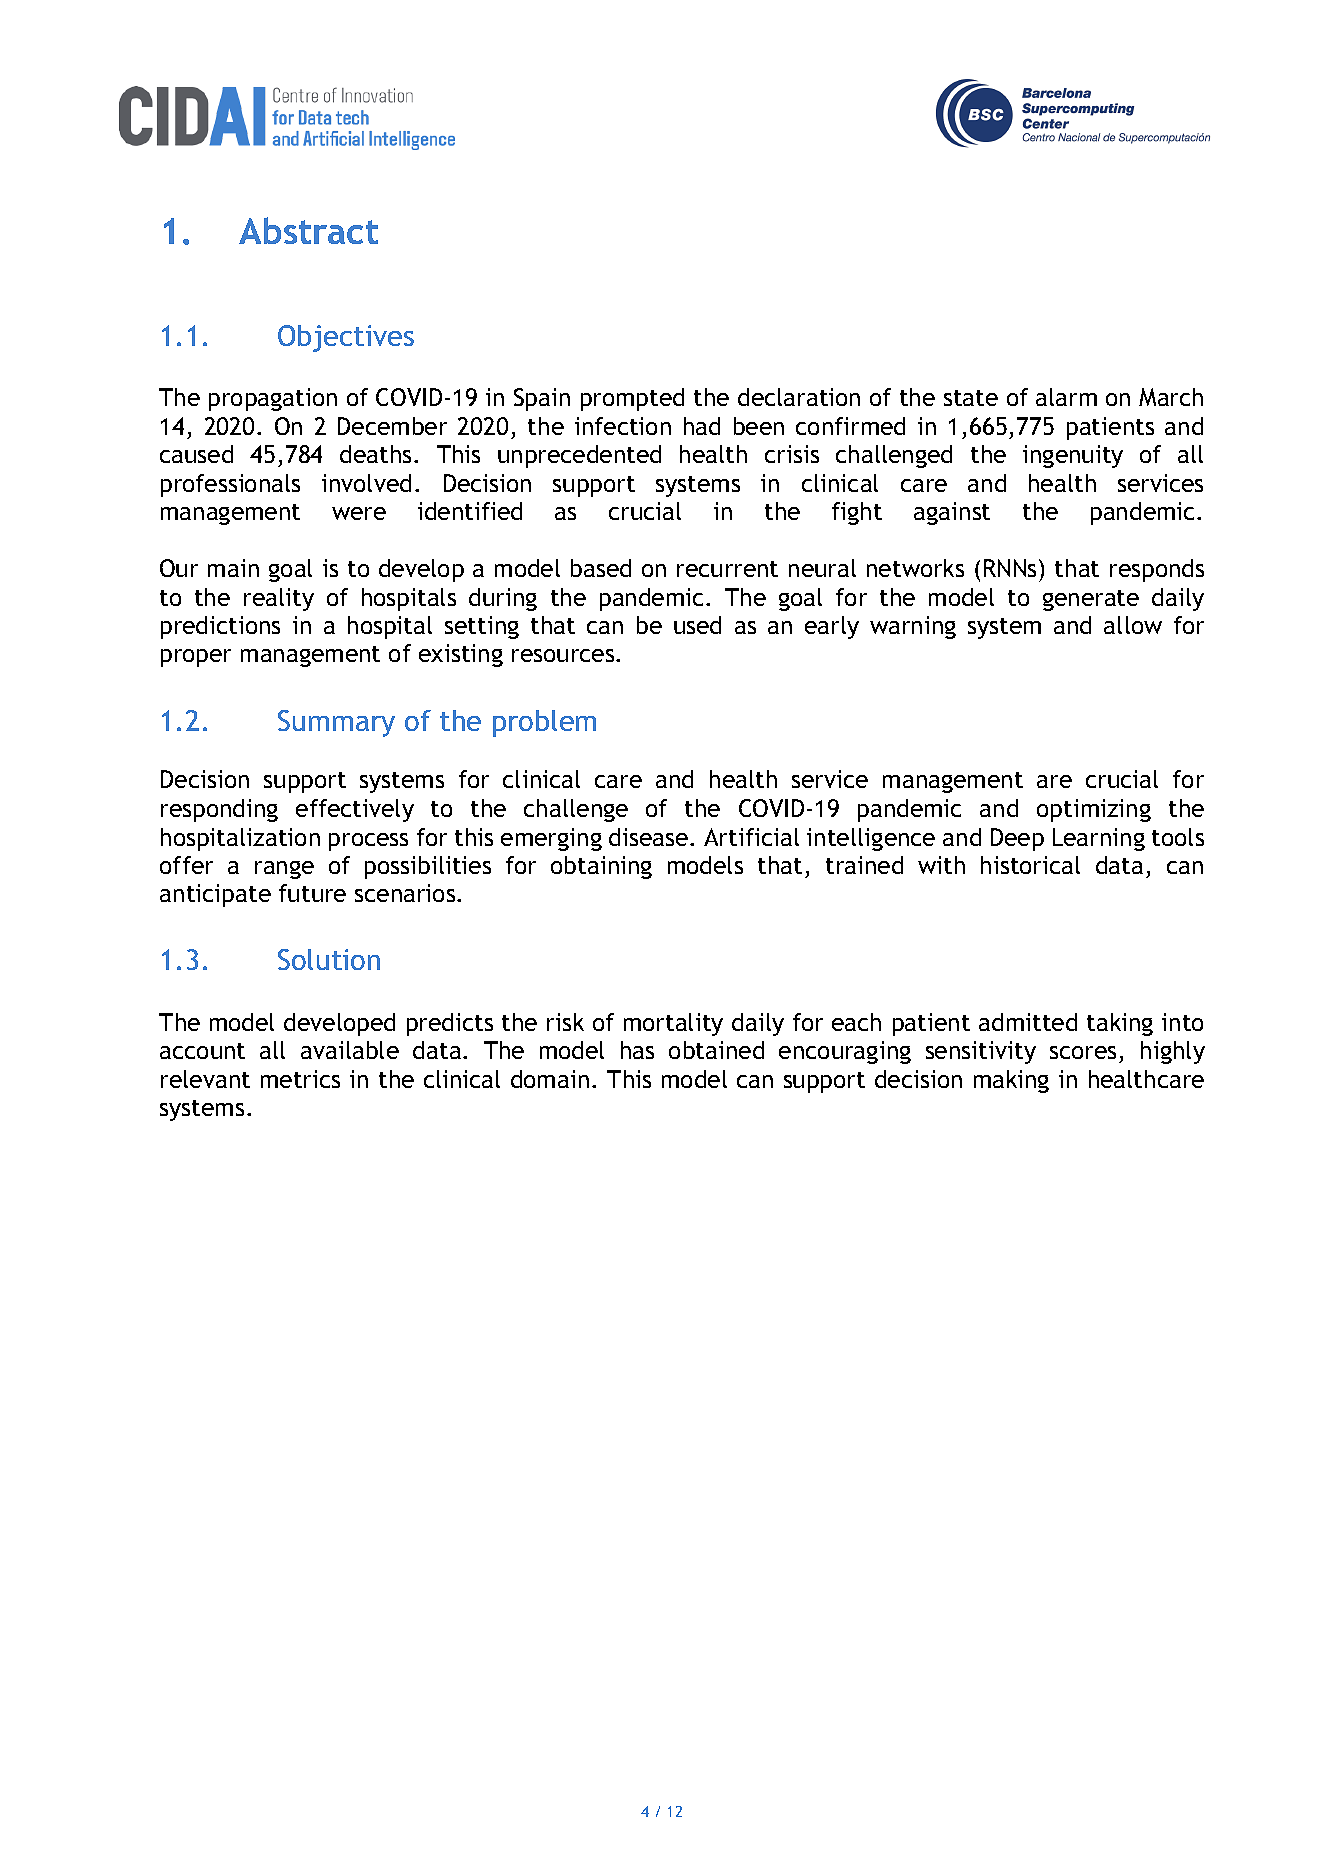 The image size is (1325, 1875). What do you see at coordinates (632, 399) in the screenshot?
I see `prompted` at bounding box center [632, 399].
